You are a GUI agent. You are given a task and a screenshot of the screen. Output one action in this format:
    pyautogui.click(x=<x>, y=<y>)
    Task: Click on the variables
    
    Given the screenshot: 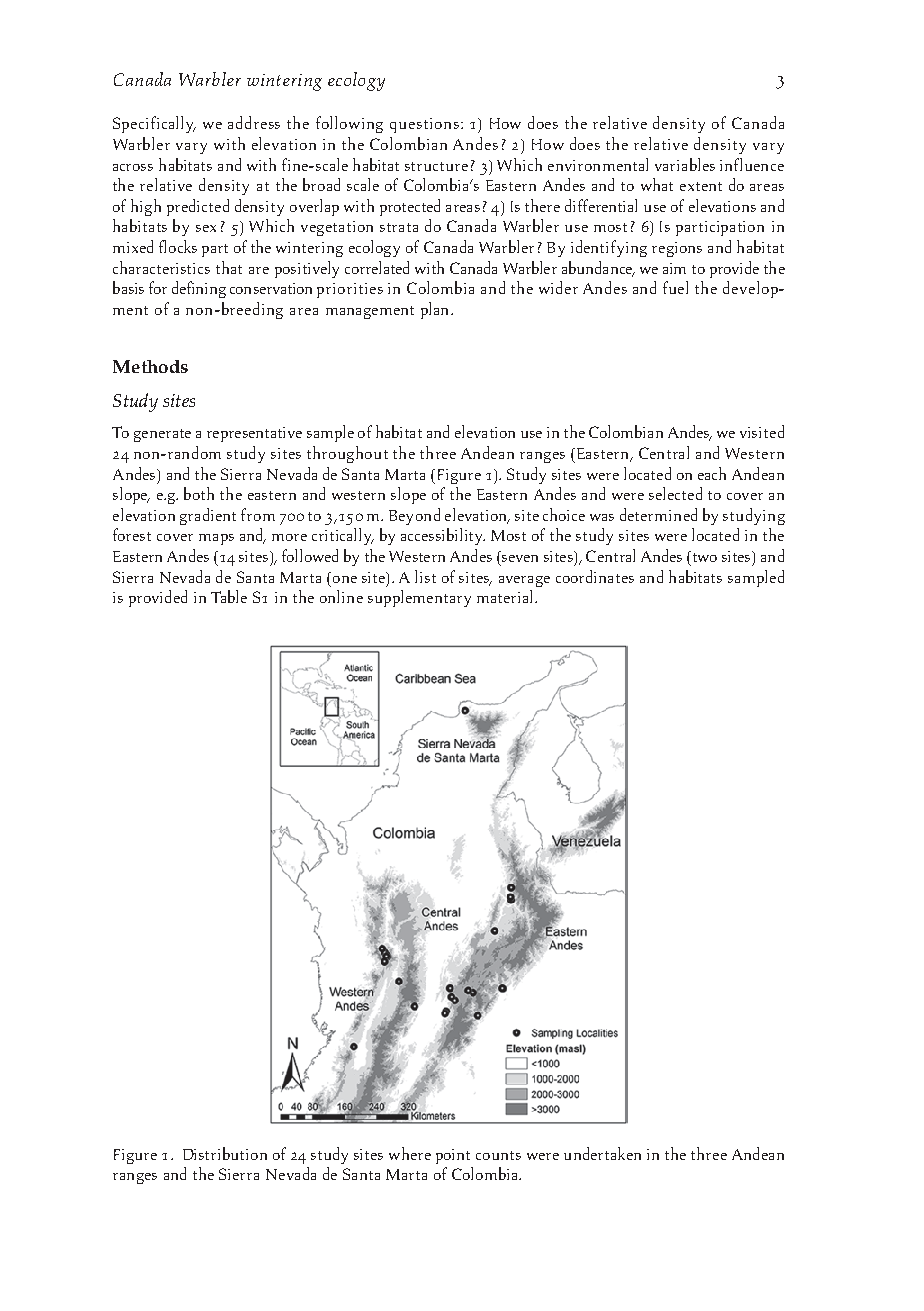 What is the action you would take?
    pyautogui.click(x=685, y=164)
